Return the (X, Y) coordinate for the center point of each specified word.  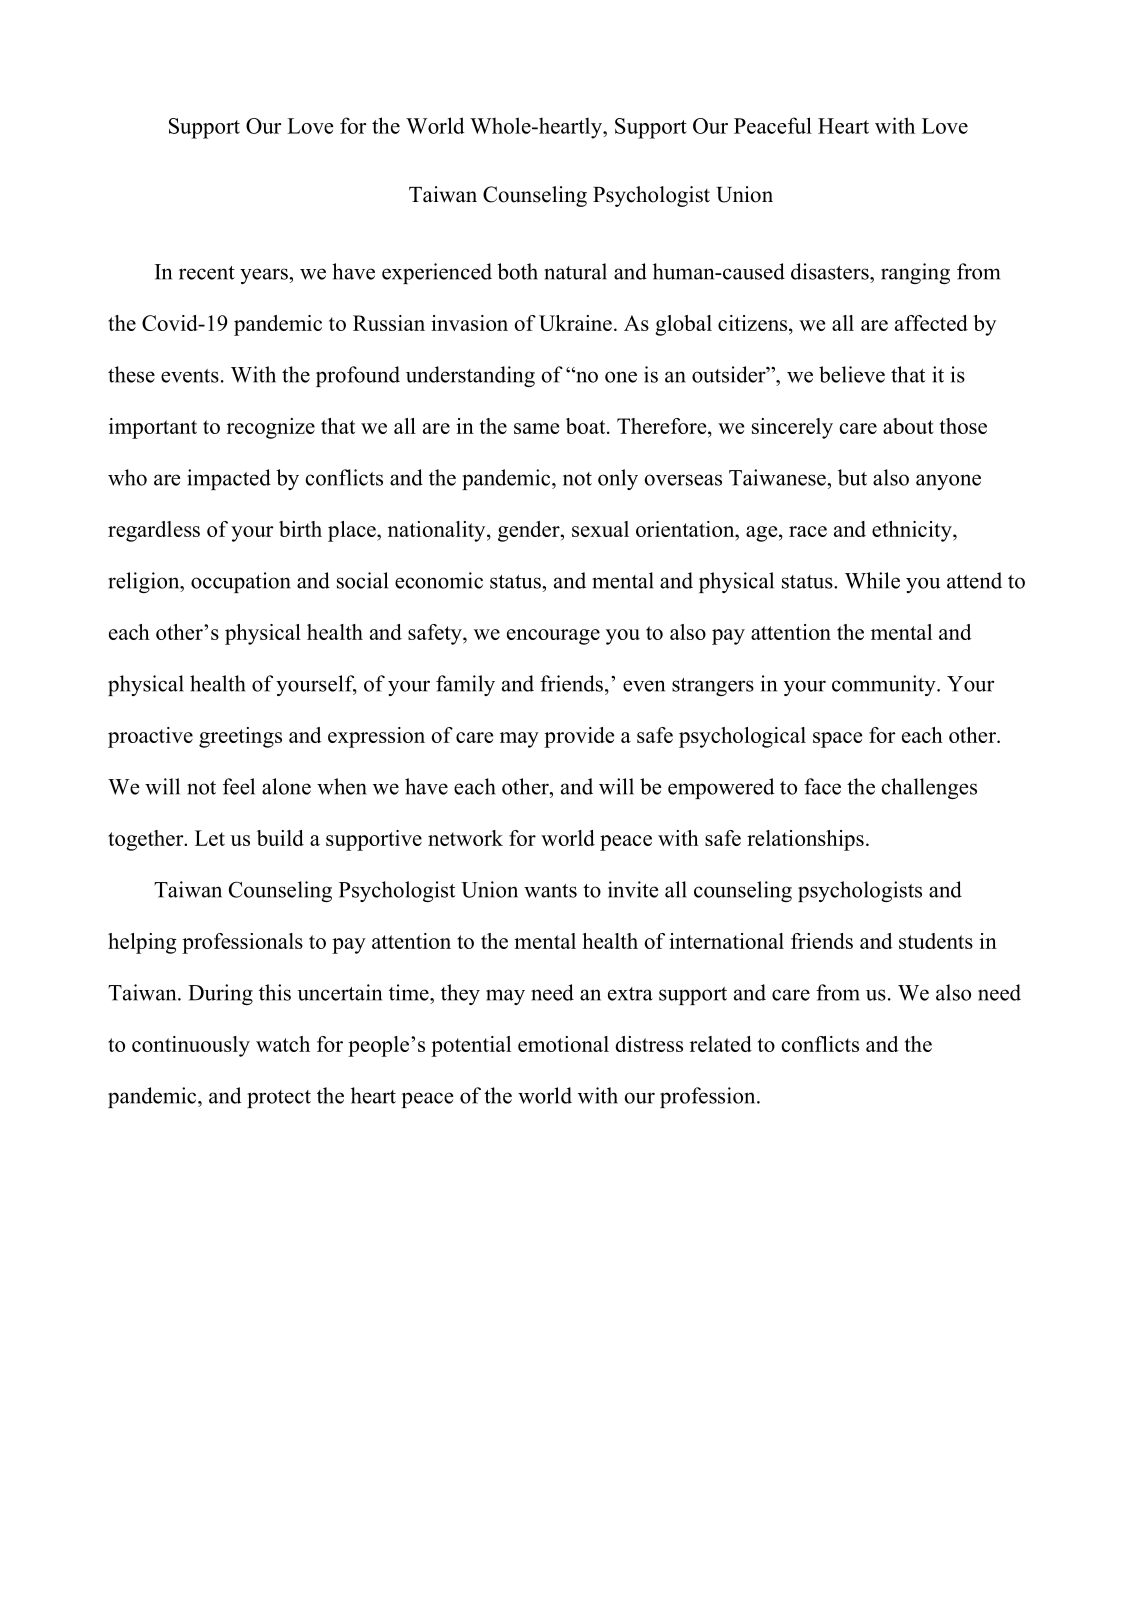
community (885, 685)
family (465, 685)
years (265, 276)
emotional (563, 1044)
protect (279, 1099)
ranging (915, 273)
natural (575, 271)
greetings (240, 737)
